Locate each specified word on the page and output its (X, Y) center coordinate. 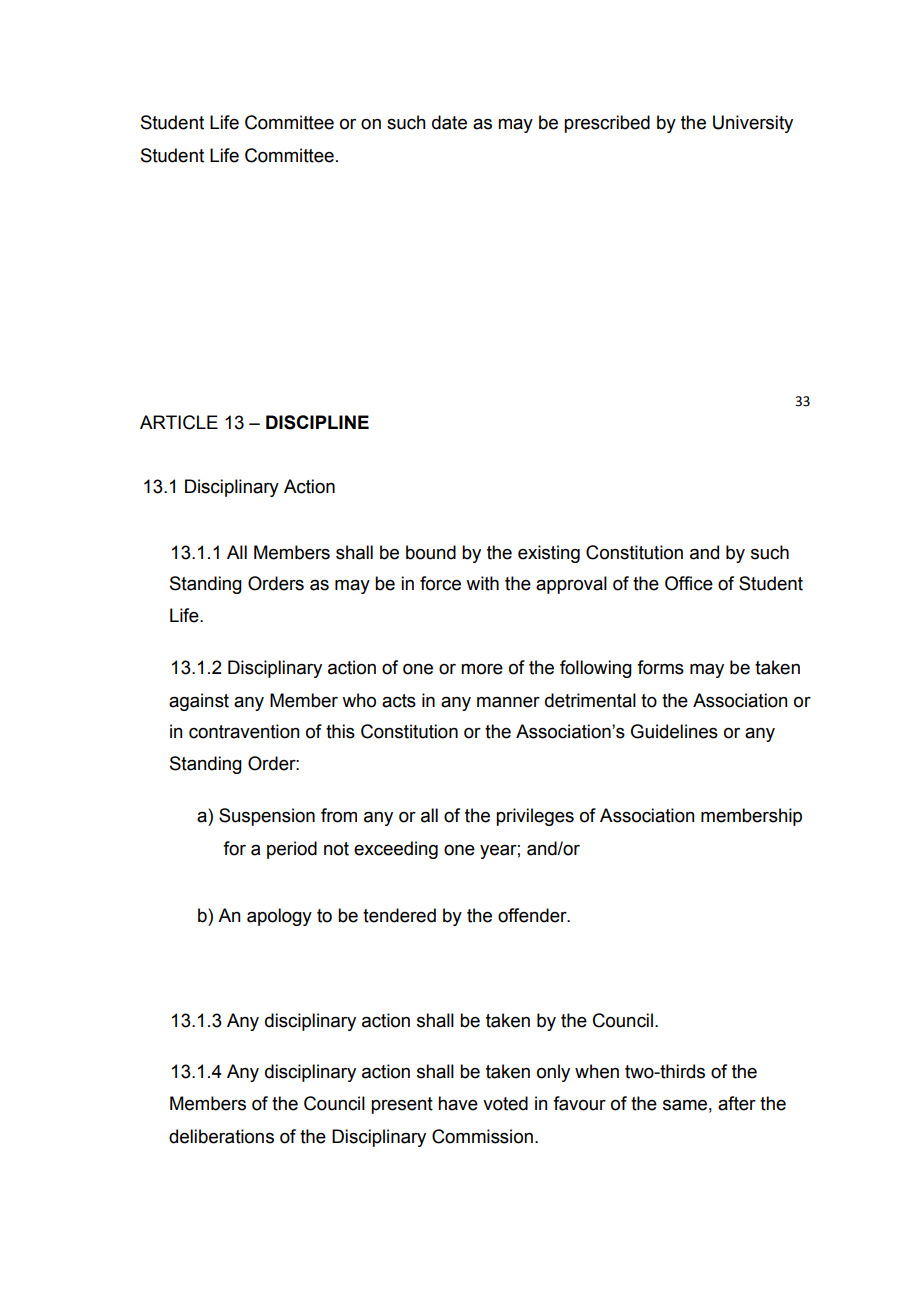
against (199, 702)
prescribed (607, 124)
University (753, 124)
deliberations (221, 1136)
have (458, 1103)
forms (660, 667)
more (482, 669)
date (449, 122)
